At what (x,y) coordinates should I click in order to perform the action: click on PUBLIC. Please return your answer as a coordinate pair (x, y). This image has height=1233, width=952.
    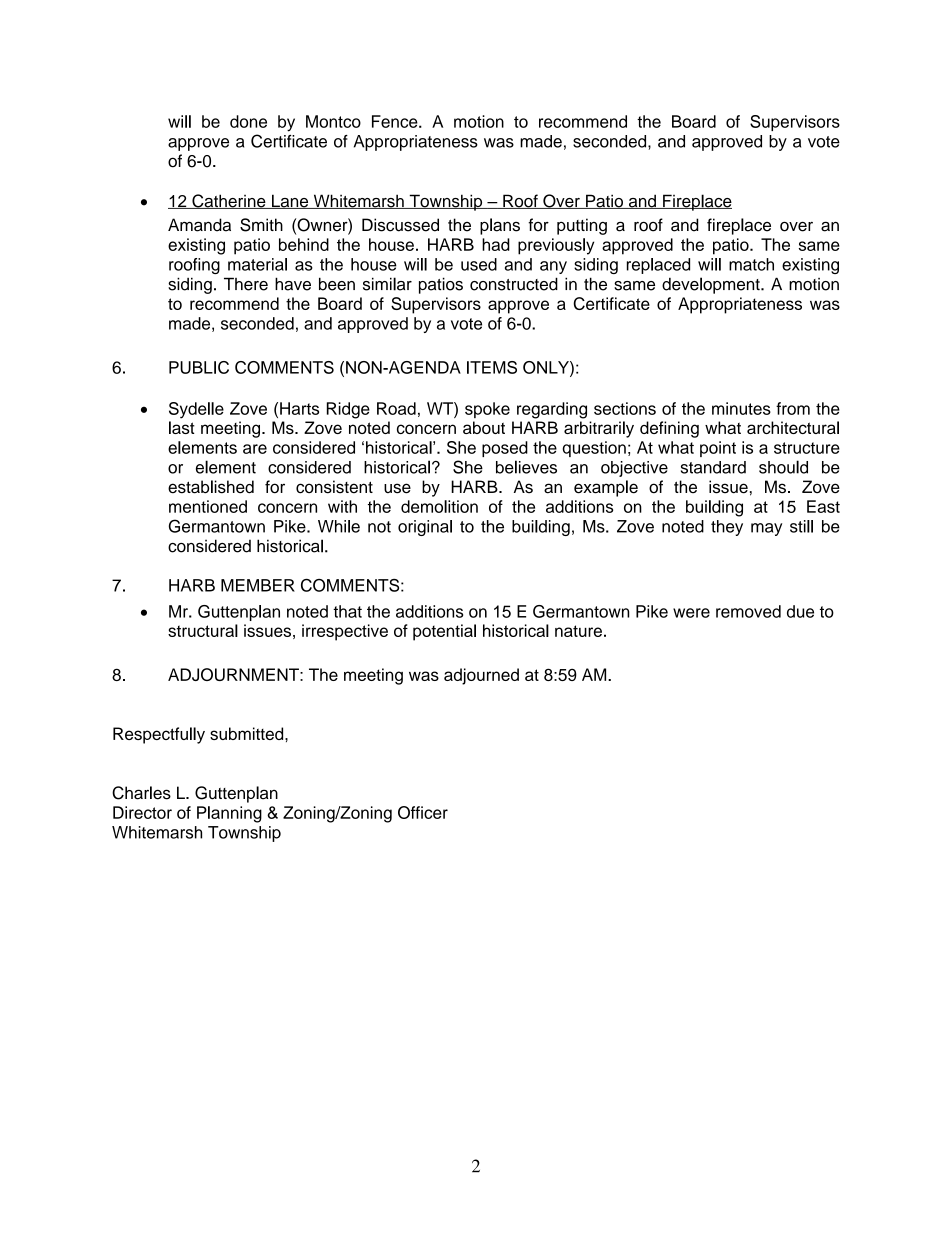
    Looking at the image, I should click on (199, 367).
